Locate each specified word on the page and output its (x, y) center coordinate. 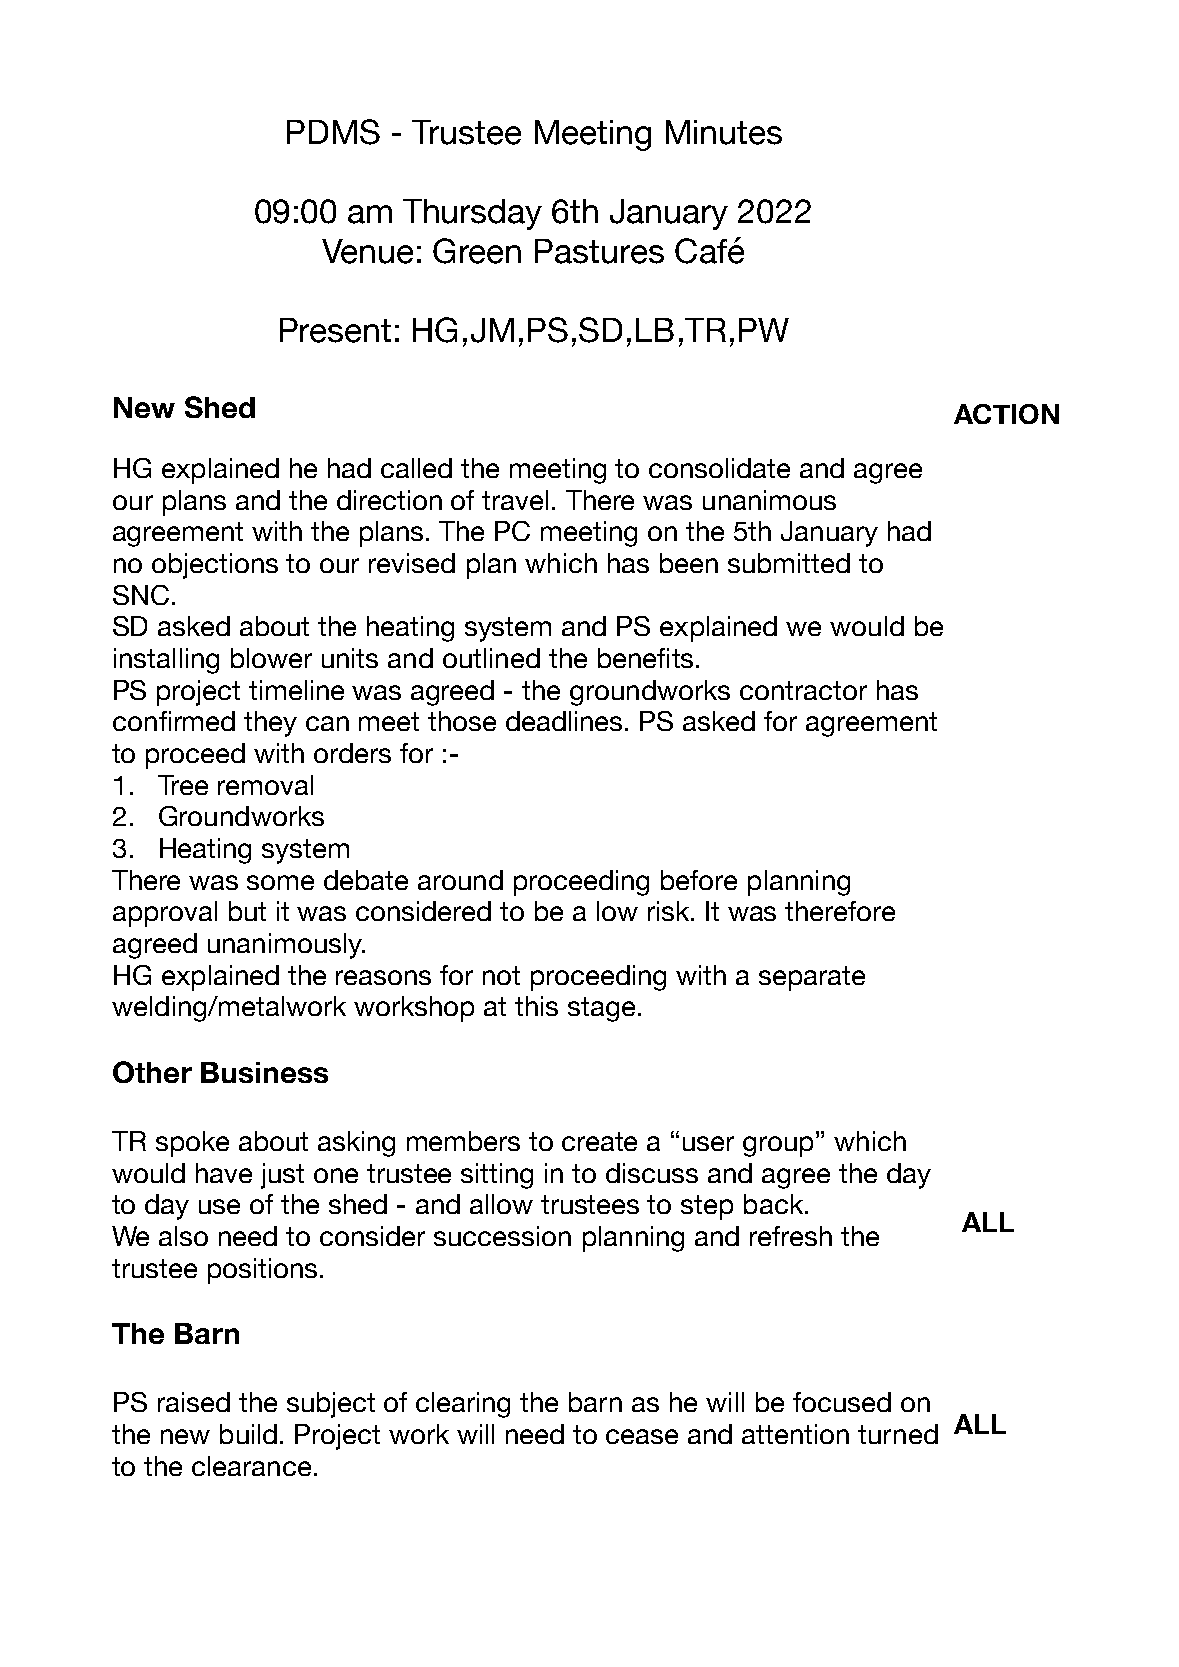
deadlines (566, 721)
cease (642, 1436)
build (248, 1434)
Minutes (724, 132)
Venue (367, 251)
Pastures (599, 251)
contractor (803, 690)
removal (265, 785)
